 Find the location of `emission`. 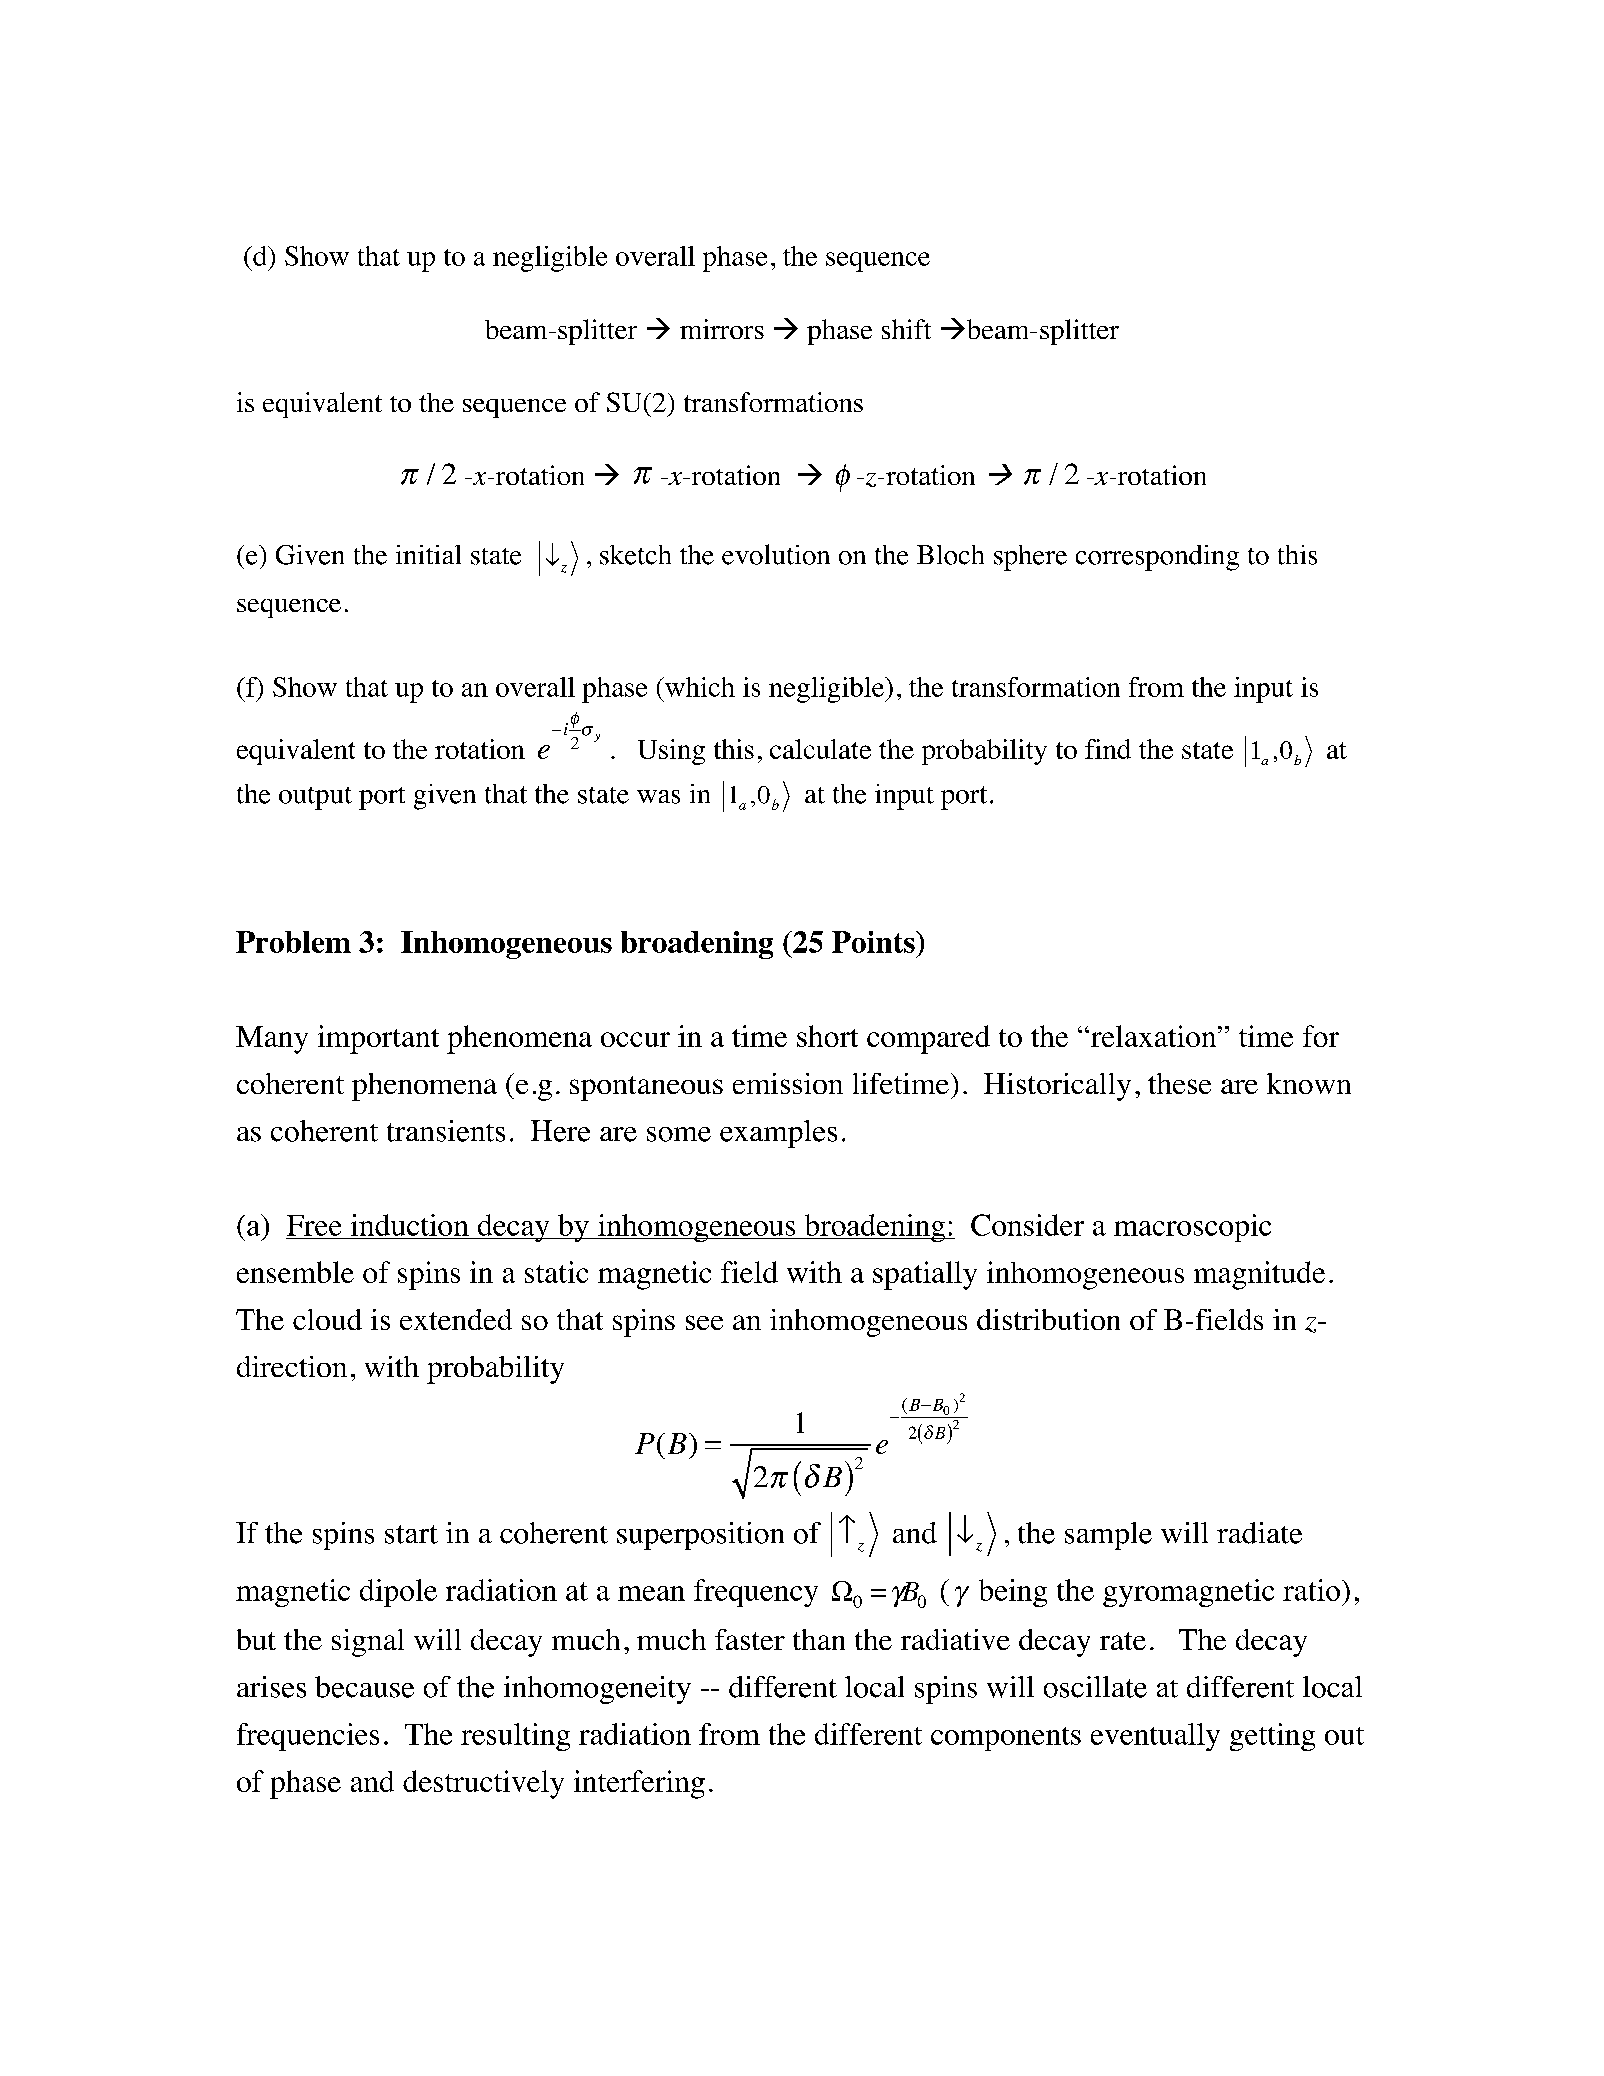

emission is located at coordinates (788, 1083).
